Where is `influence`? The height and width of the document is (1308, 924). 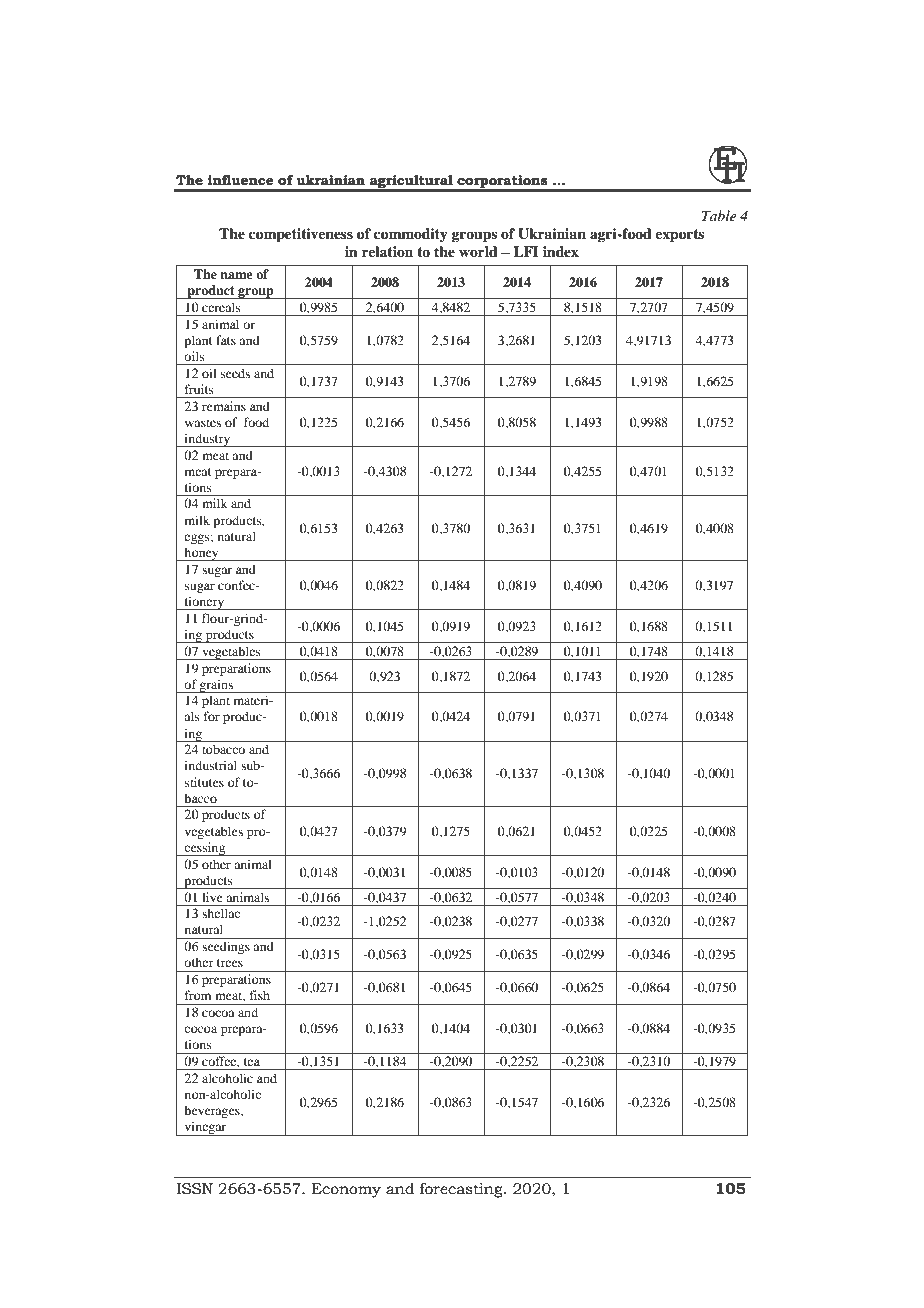
influence is located at coordinates (240, 180).
